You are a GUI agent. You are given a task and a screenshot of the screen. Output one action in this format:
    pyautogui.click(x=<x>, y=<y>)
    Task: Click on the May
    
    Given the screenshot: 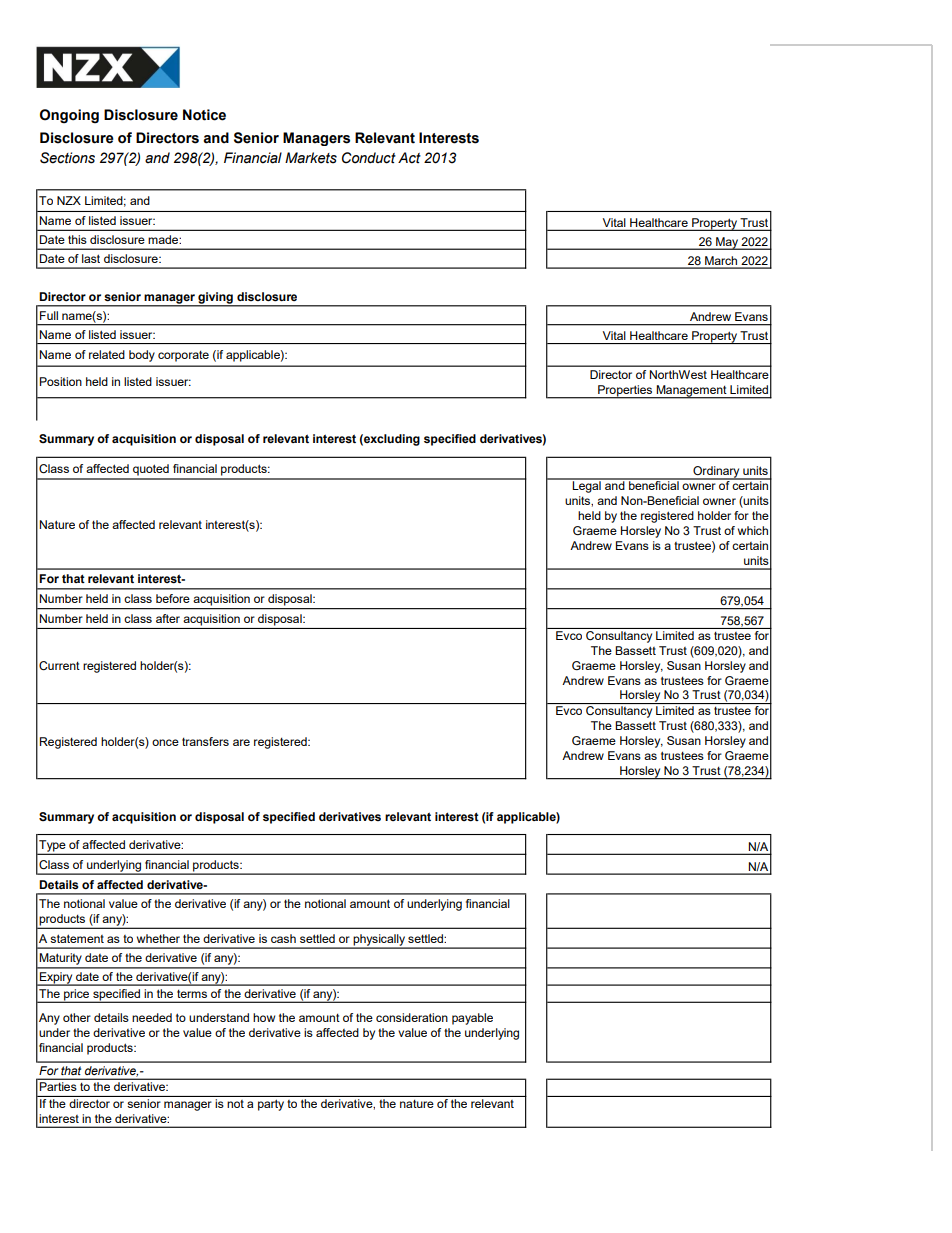 What is the action you would take?
    pyautogui.click(x=727, y=243)
